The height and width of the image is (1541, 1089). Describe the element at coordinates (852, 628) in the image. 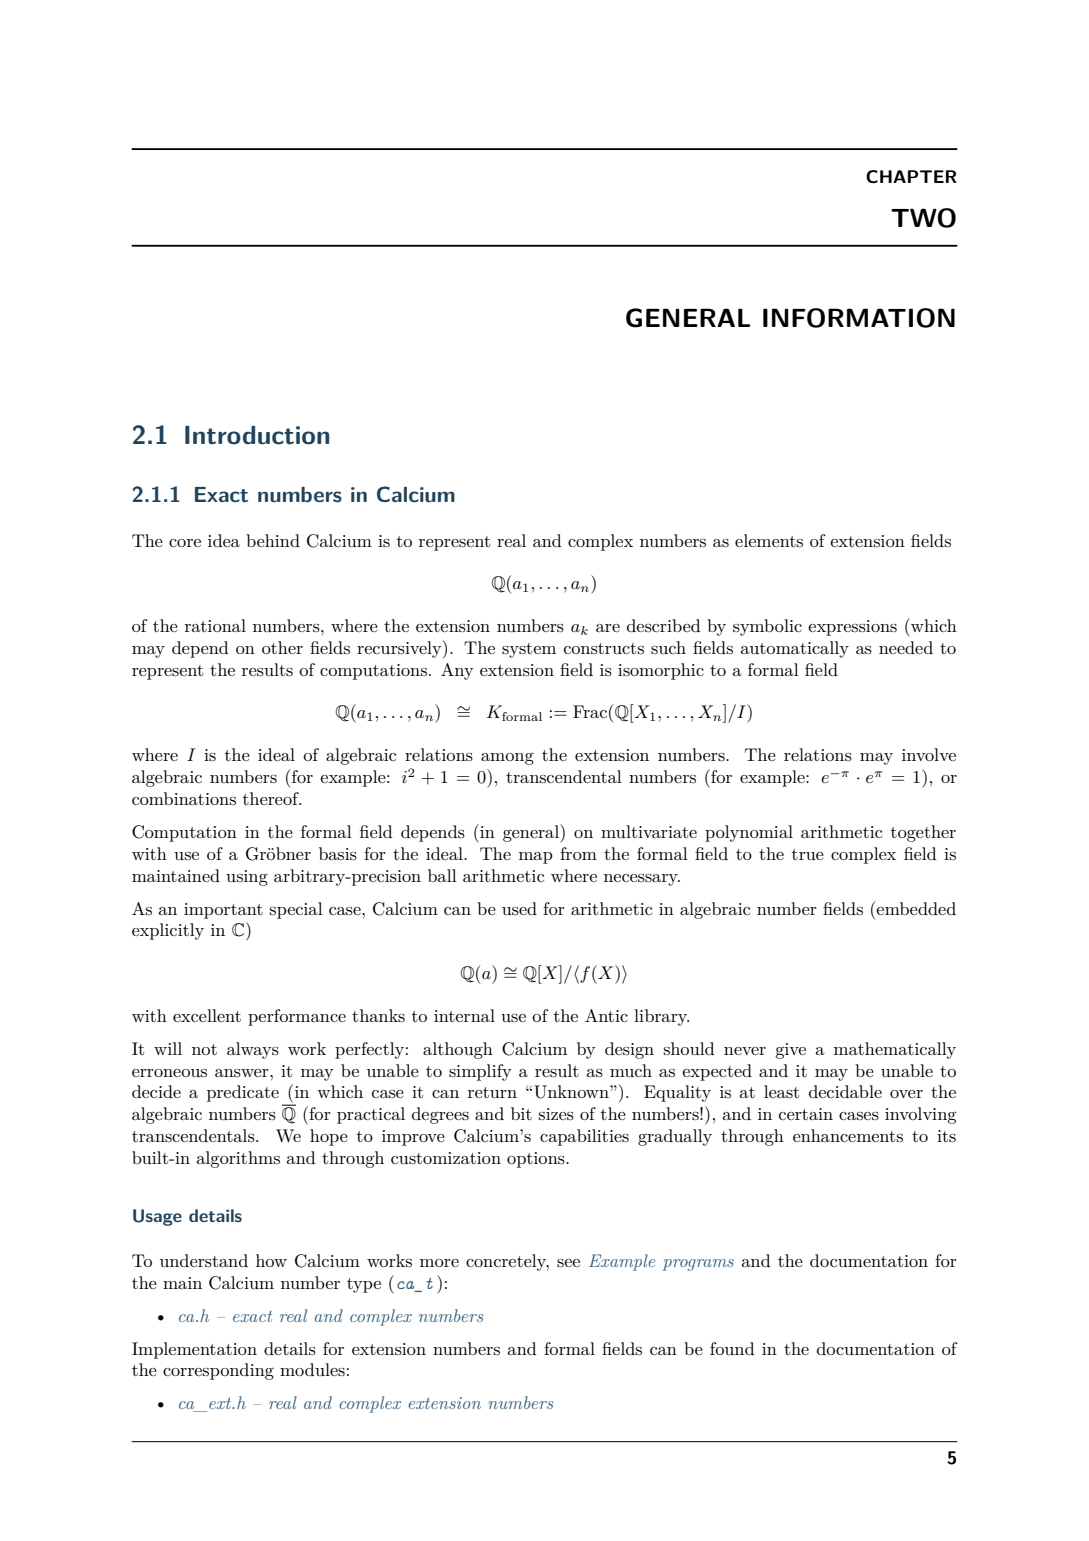

I see `expressions` at that location.
